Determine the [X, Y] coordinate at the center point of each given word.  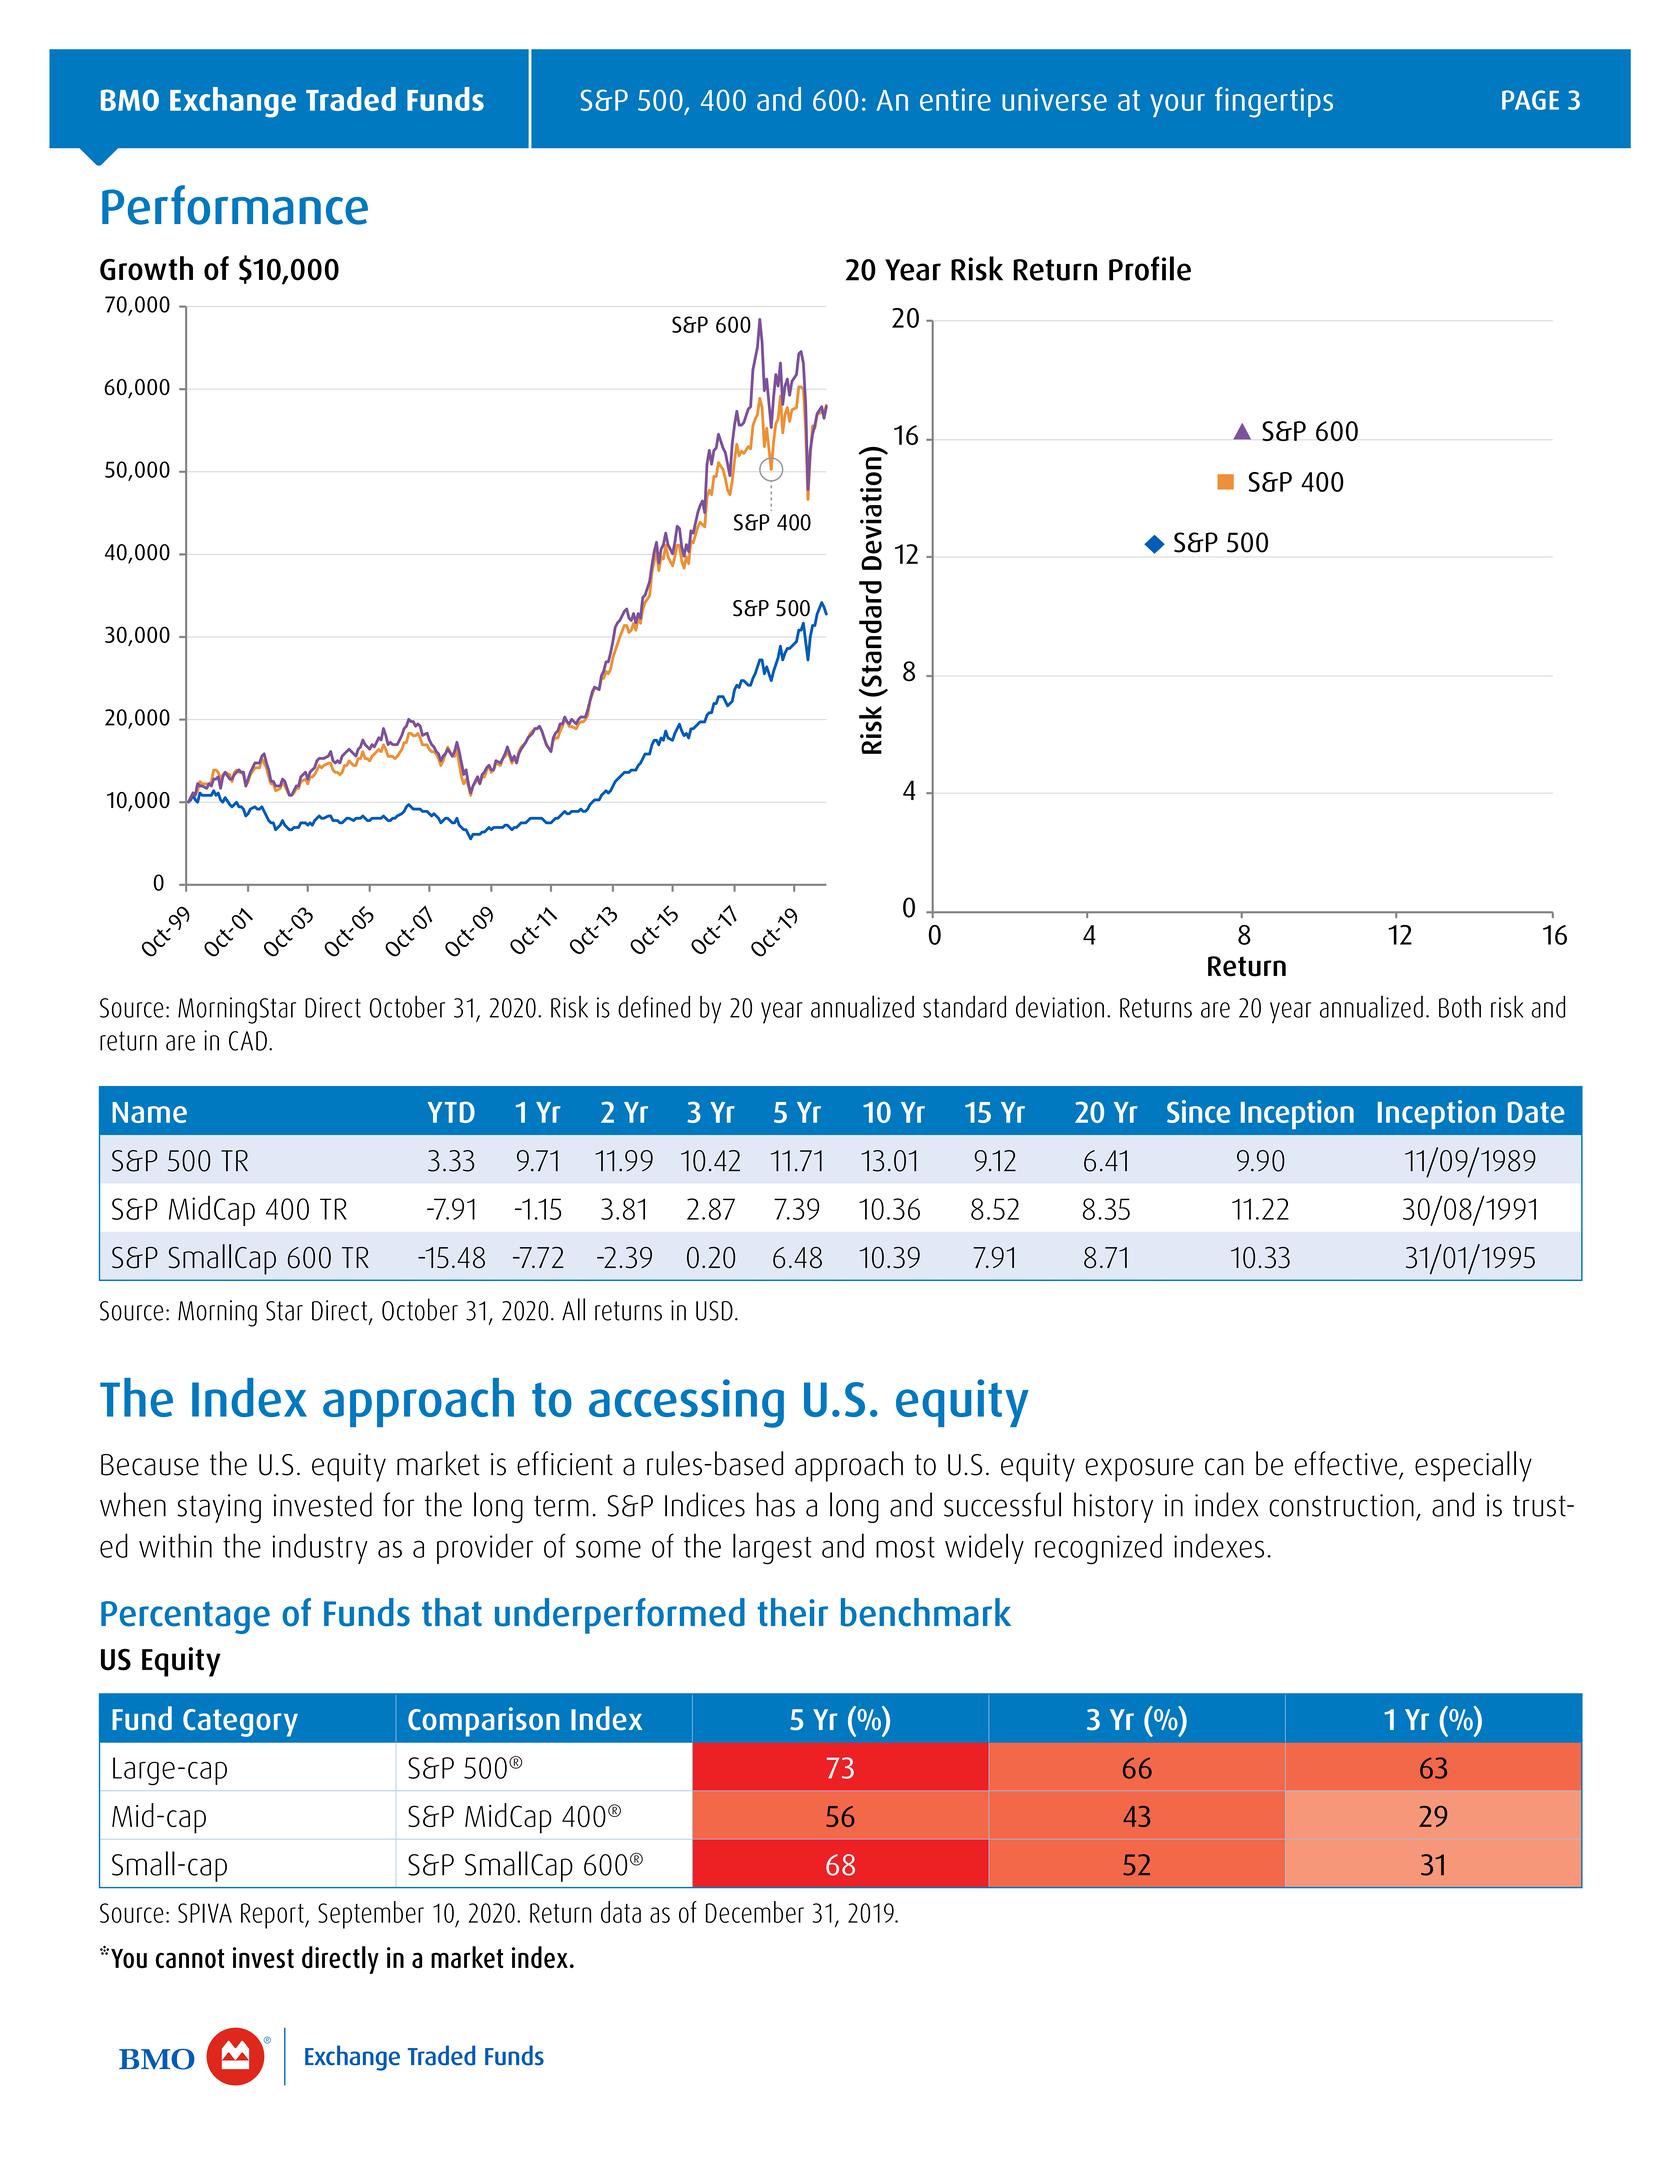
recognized [1098, 1549]
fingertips [1274, 102]
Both [1460, 1007]
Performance [235, 205]
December [755, 1912]
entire [955, 99]
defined [654, 1006]
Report [273, 1916]
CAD [248, 1041]
